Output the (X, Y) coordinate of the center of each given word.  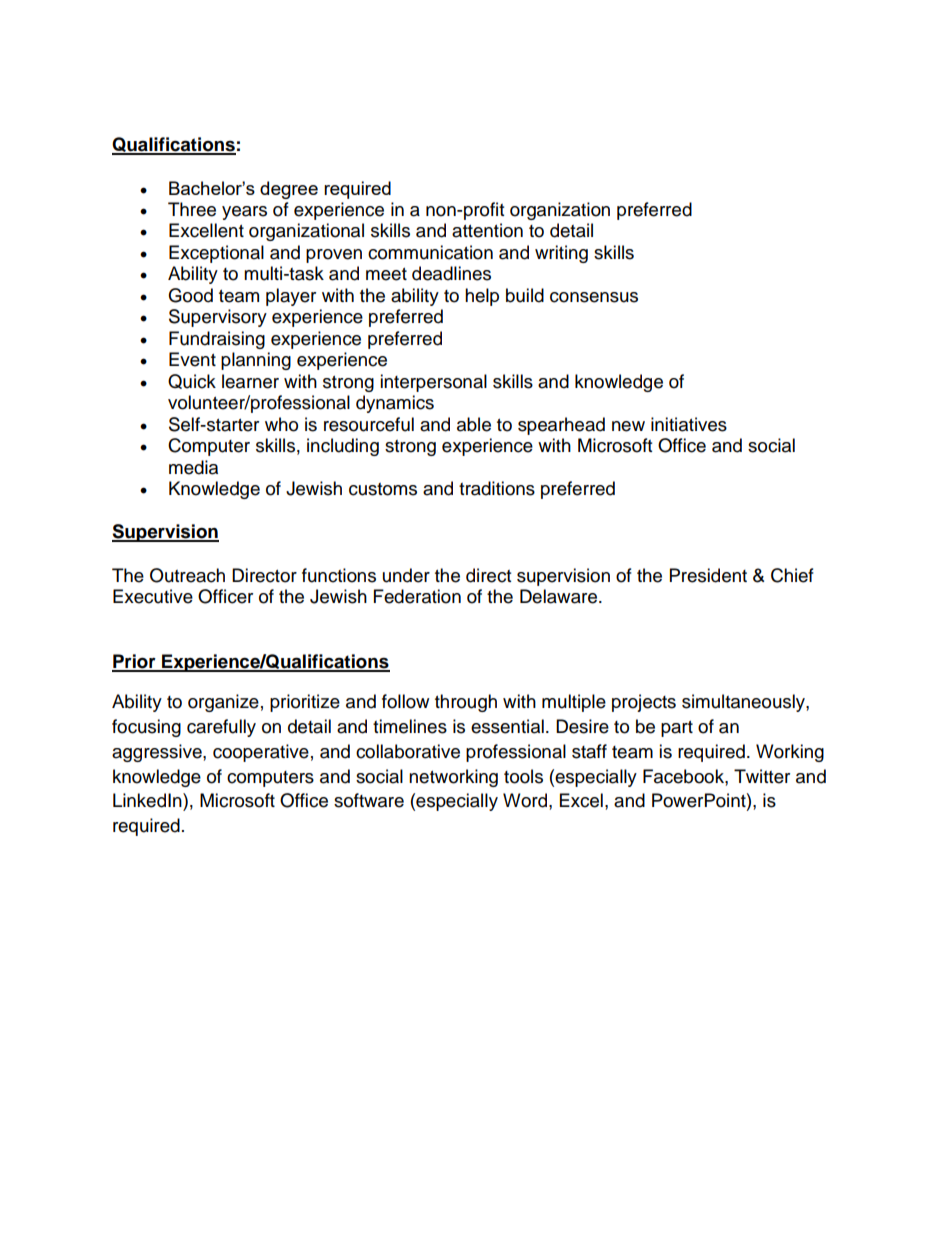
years (244, 213)
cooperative (261, 753)
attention (487, 230)
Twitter (762, 776)
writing (561, 254)
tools (523, 776)
